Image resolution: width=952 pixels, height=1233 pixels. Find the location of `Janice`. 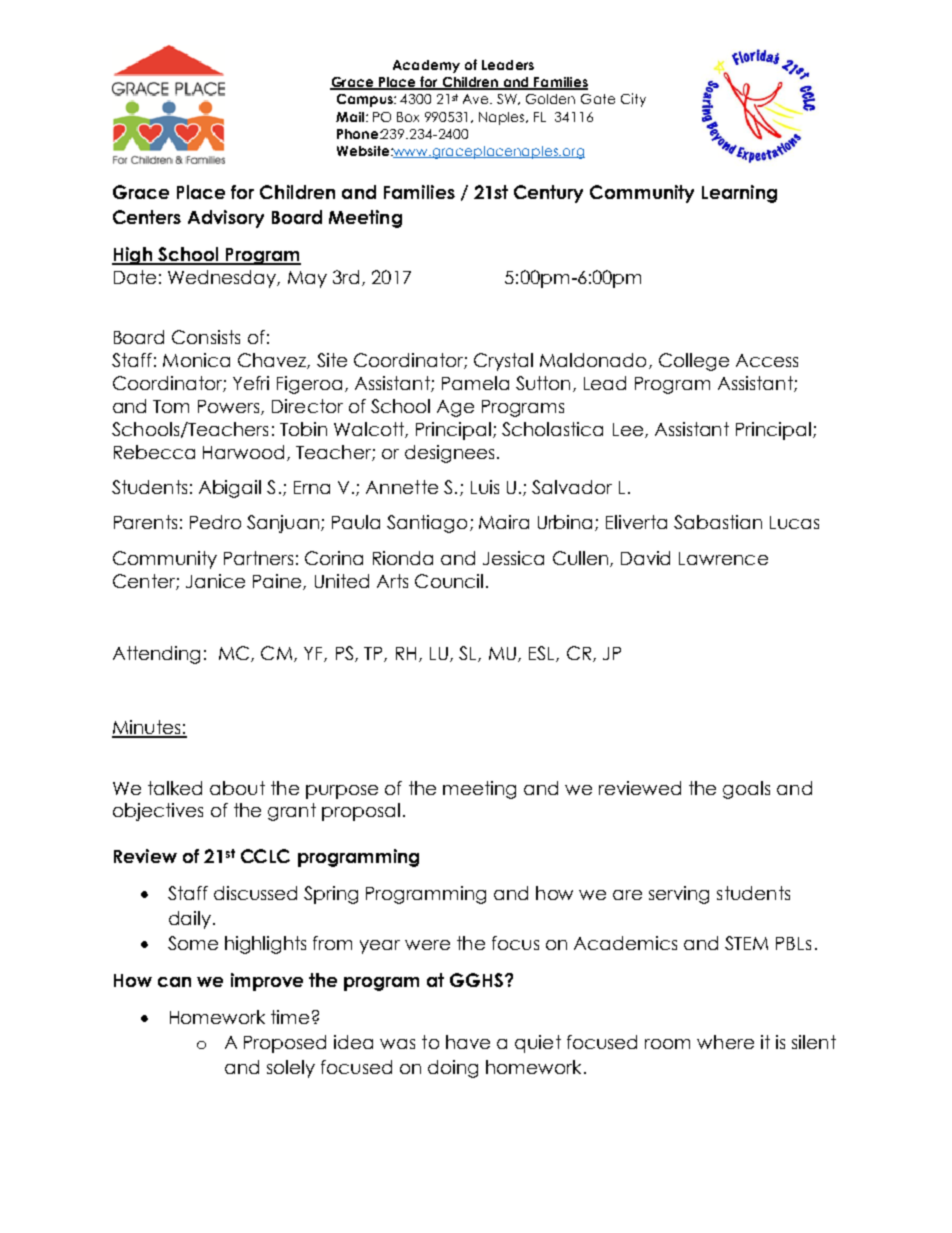

Janice is located at coordinates (215, 581).
